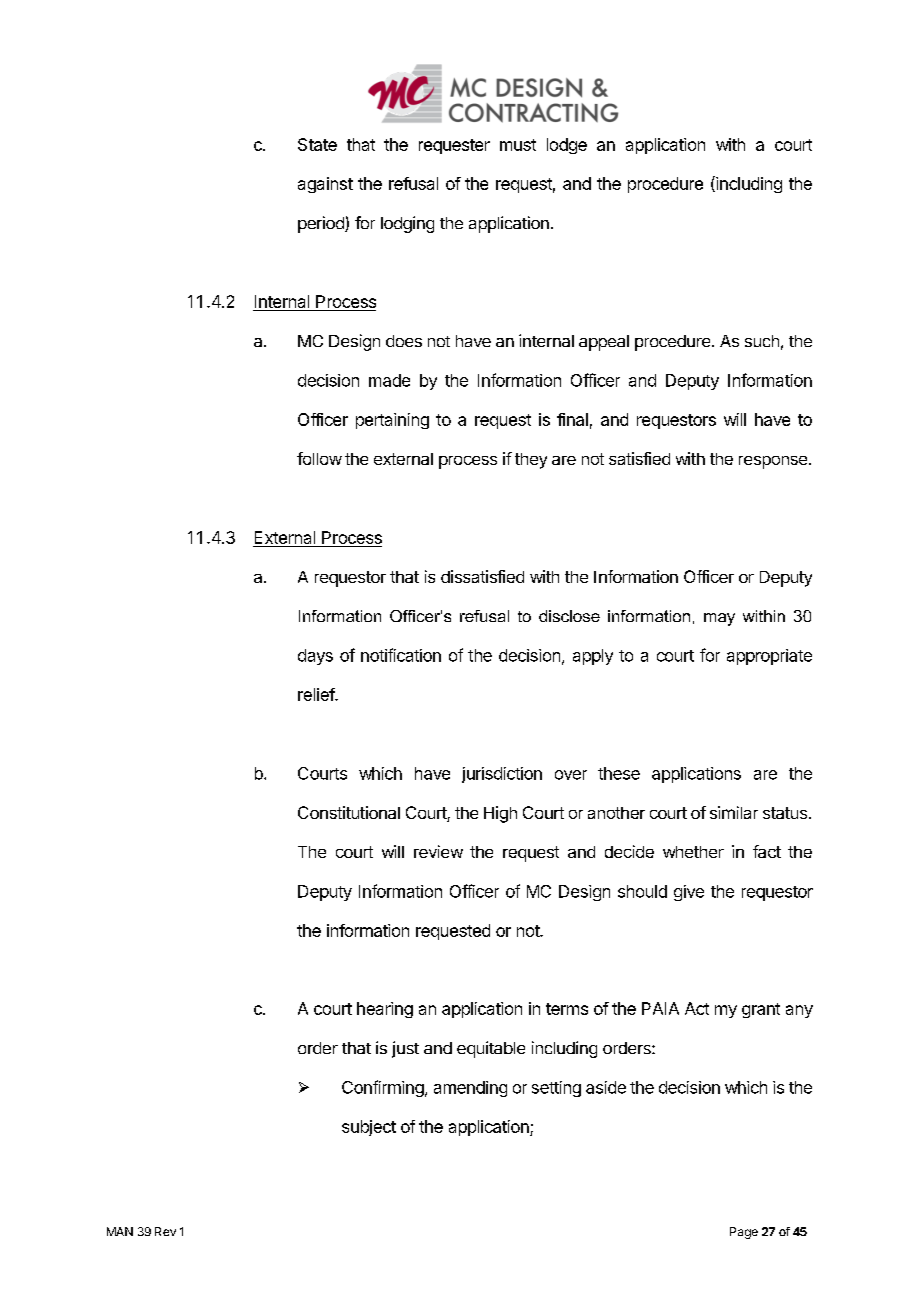 The width and height of the screenshot is (924, 1308). I want to click on Constitutional, so click(349, 812).
